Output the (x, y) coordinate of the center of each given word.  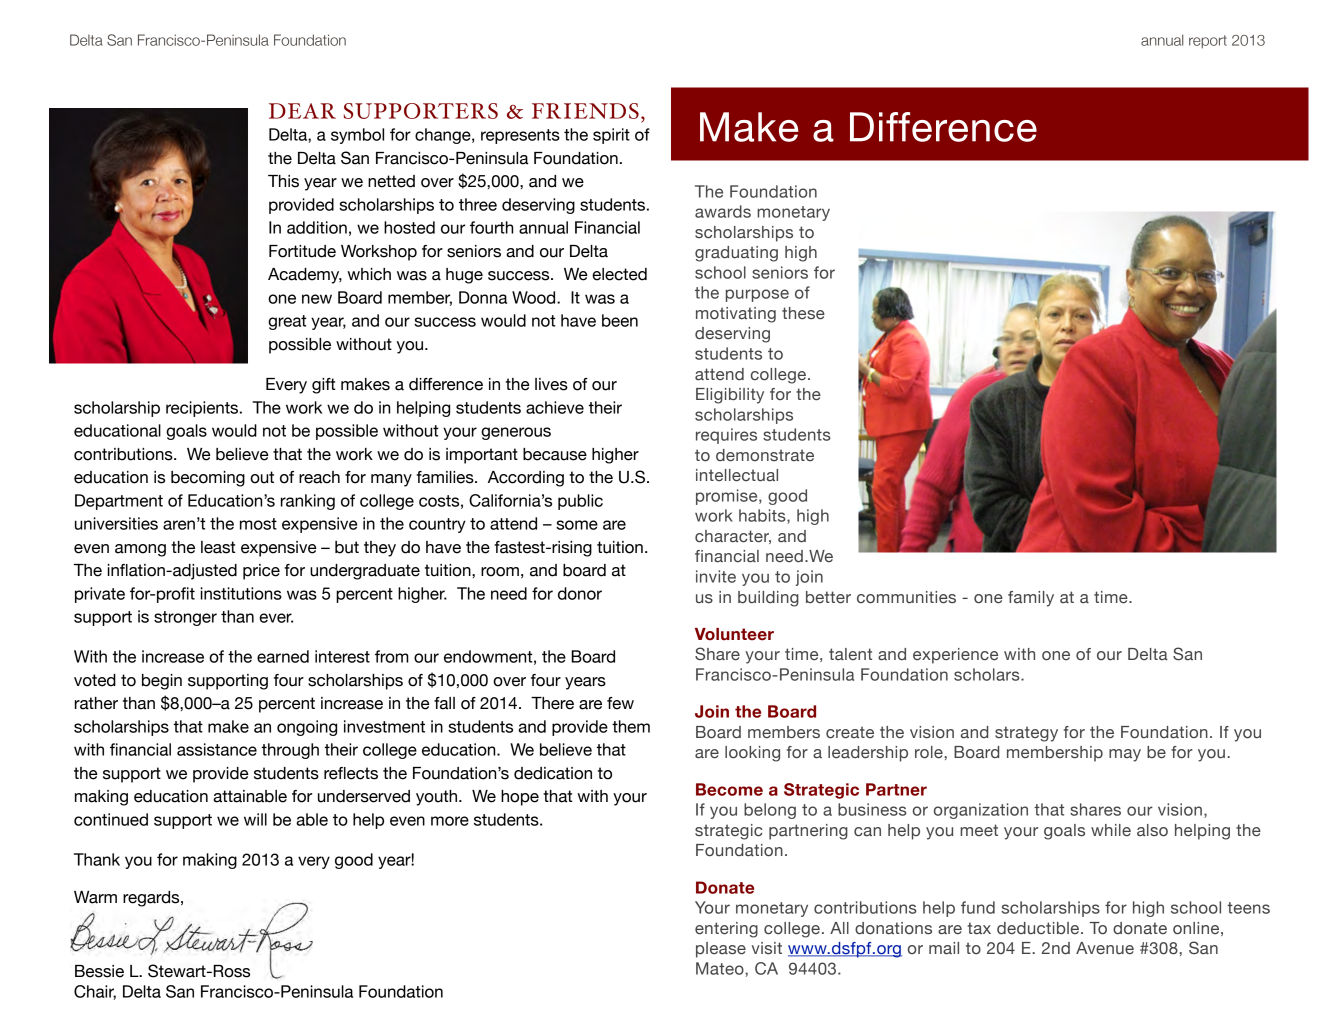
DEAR (302, 111)
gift (323, 386)
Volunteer (734, 634)
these (803, 313)
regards (152, 899)
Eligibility (730, 396)
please (721, 950)
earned (283, 656)
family (1031, 599)
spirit (611, 136)
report (1208, 42)
